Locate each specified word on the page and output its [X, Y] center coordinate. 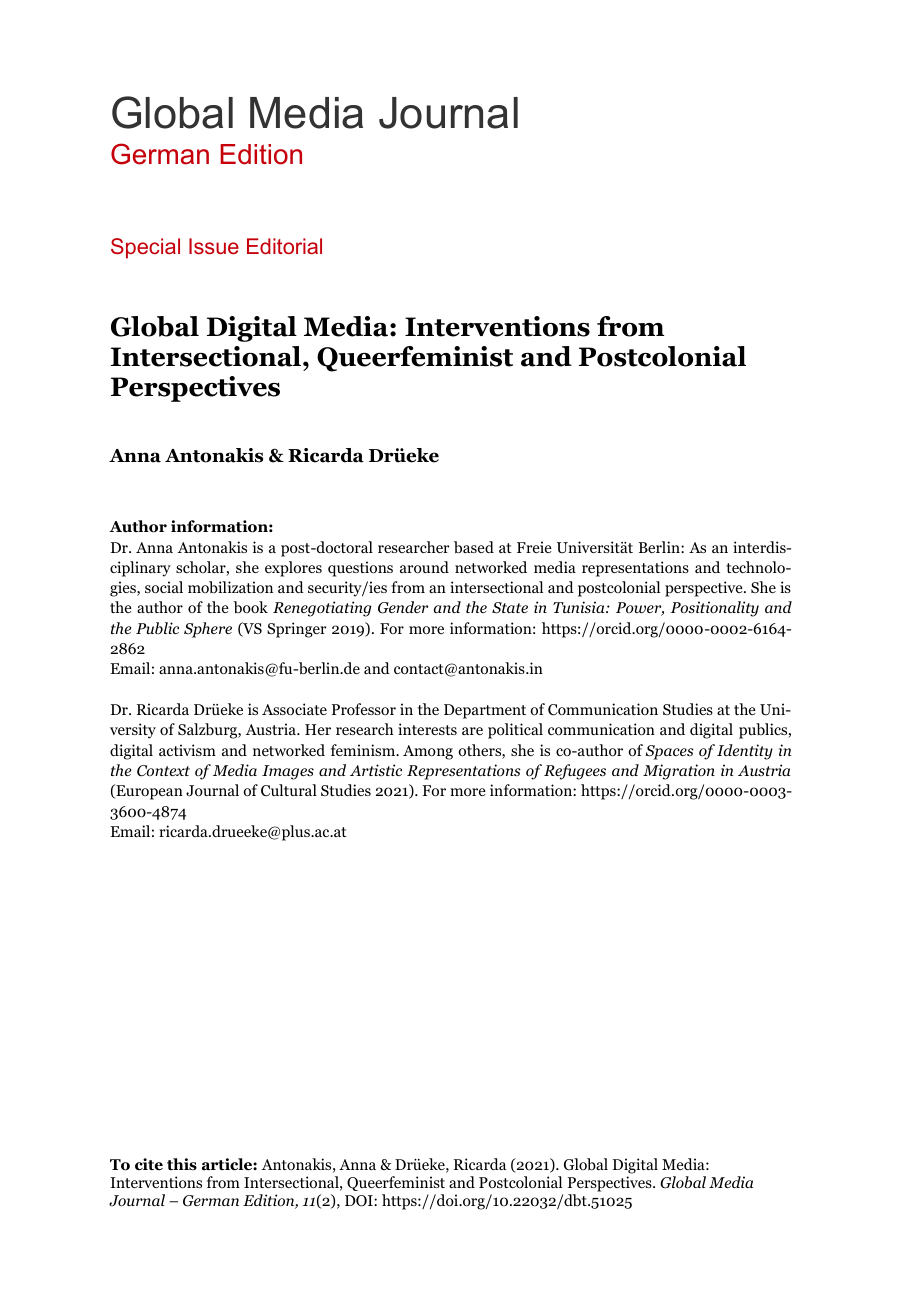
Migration [679, 772]
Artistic [376, 770]
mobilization [230, 587]
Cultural [289, 790]
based [474, 547]
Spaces [669, 752]
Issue [214, 246]
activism [187, 750]
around [424, 567]
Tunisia [580, 607]
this [182, 1164]
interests [427, 729]
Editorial [284, 246]
